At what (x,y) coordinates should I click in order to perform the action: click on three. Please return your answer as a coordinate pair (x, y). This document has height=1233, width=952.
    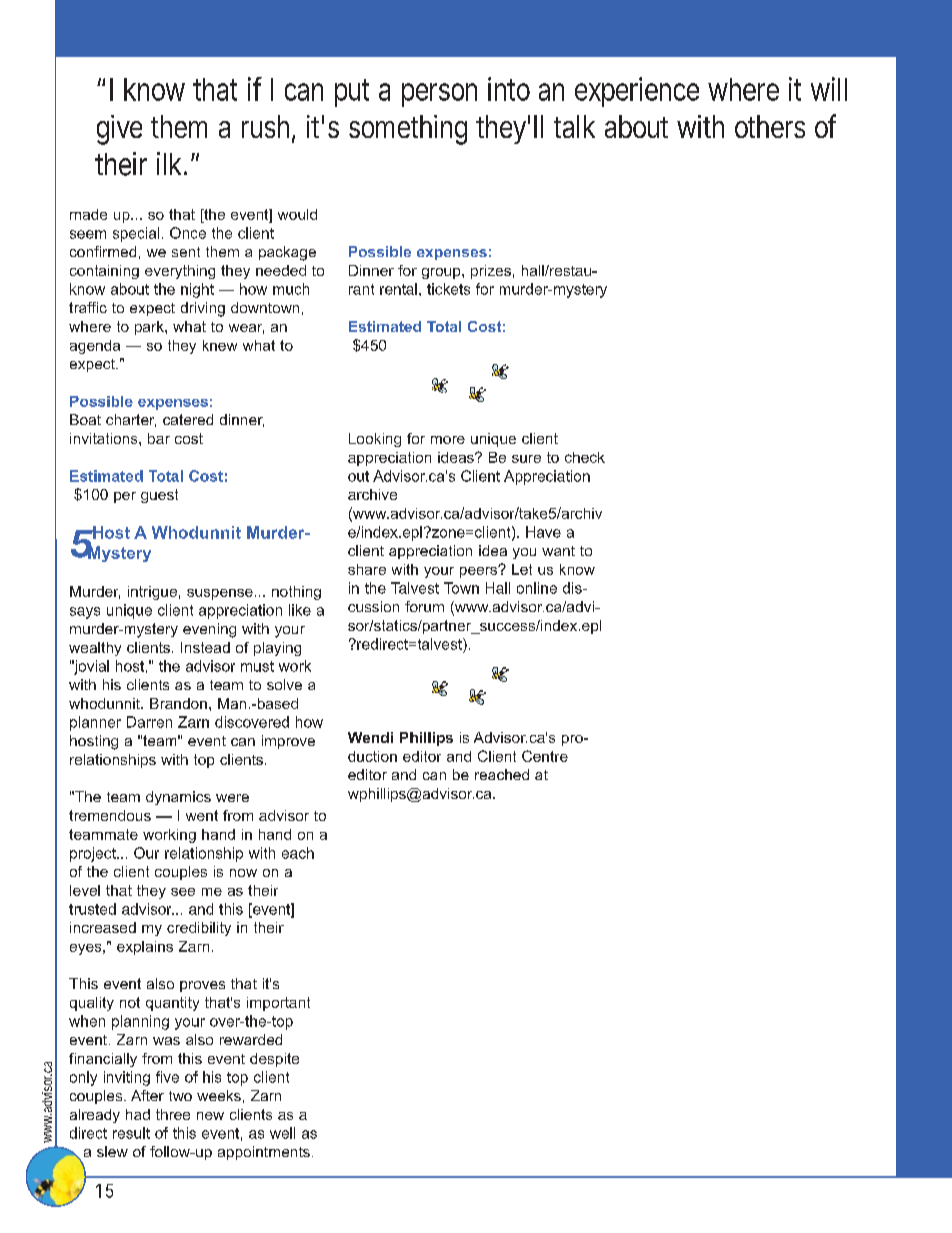
    Looking at the image, I should click on (173, 1114).
